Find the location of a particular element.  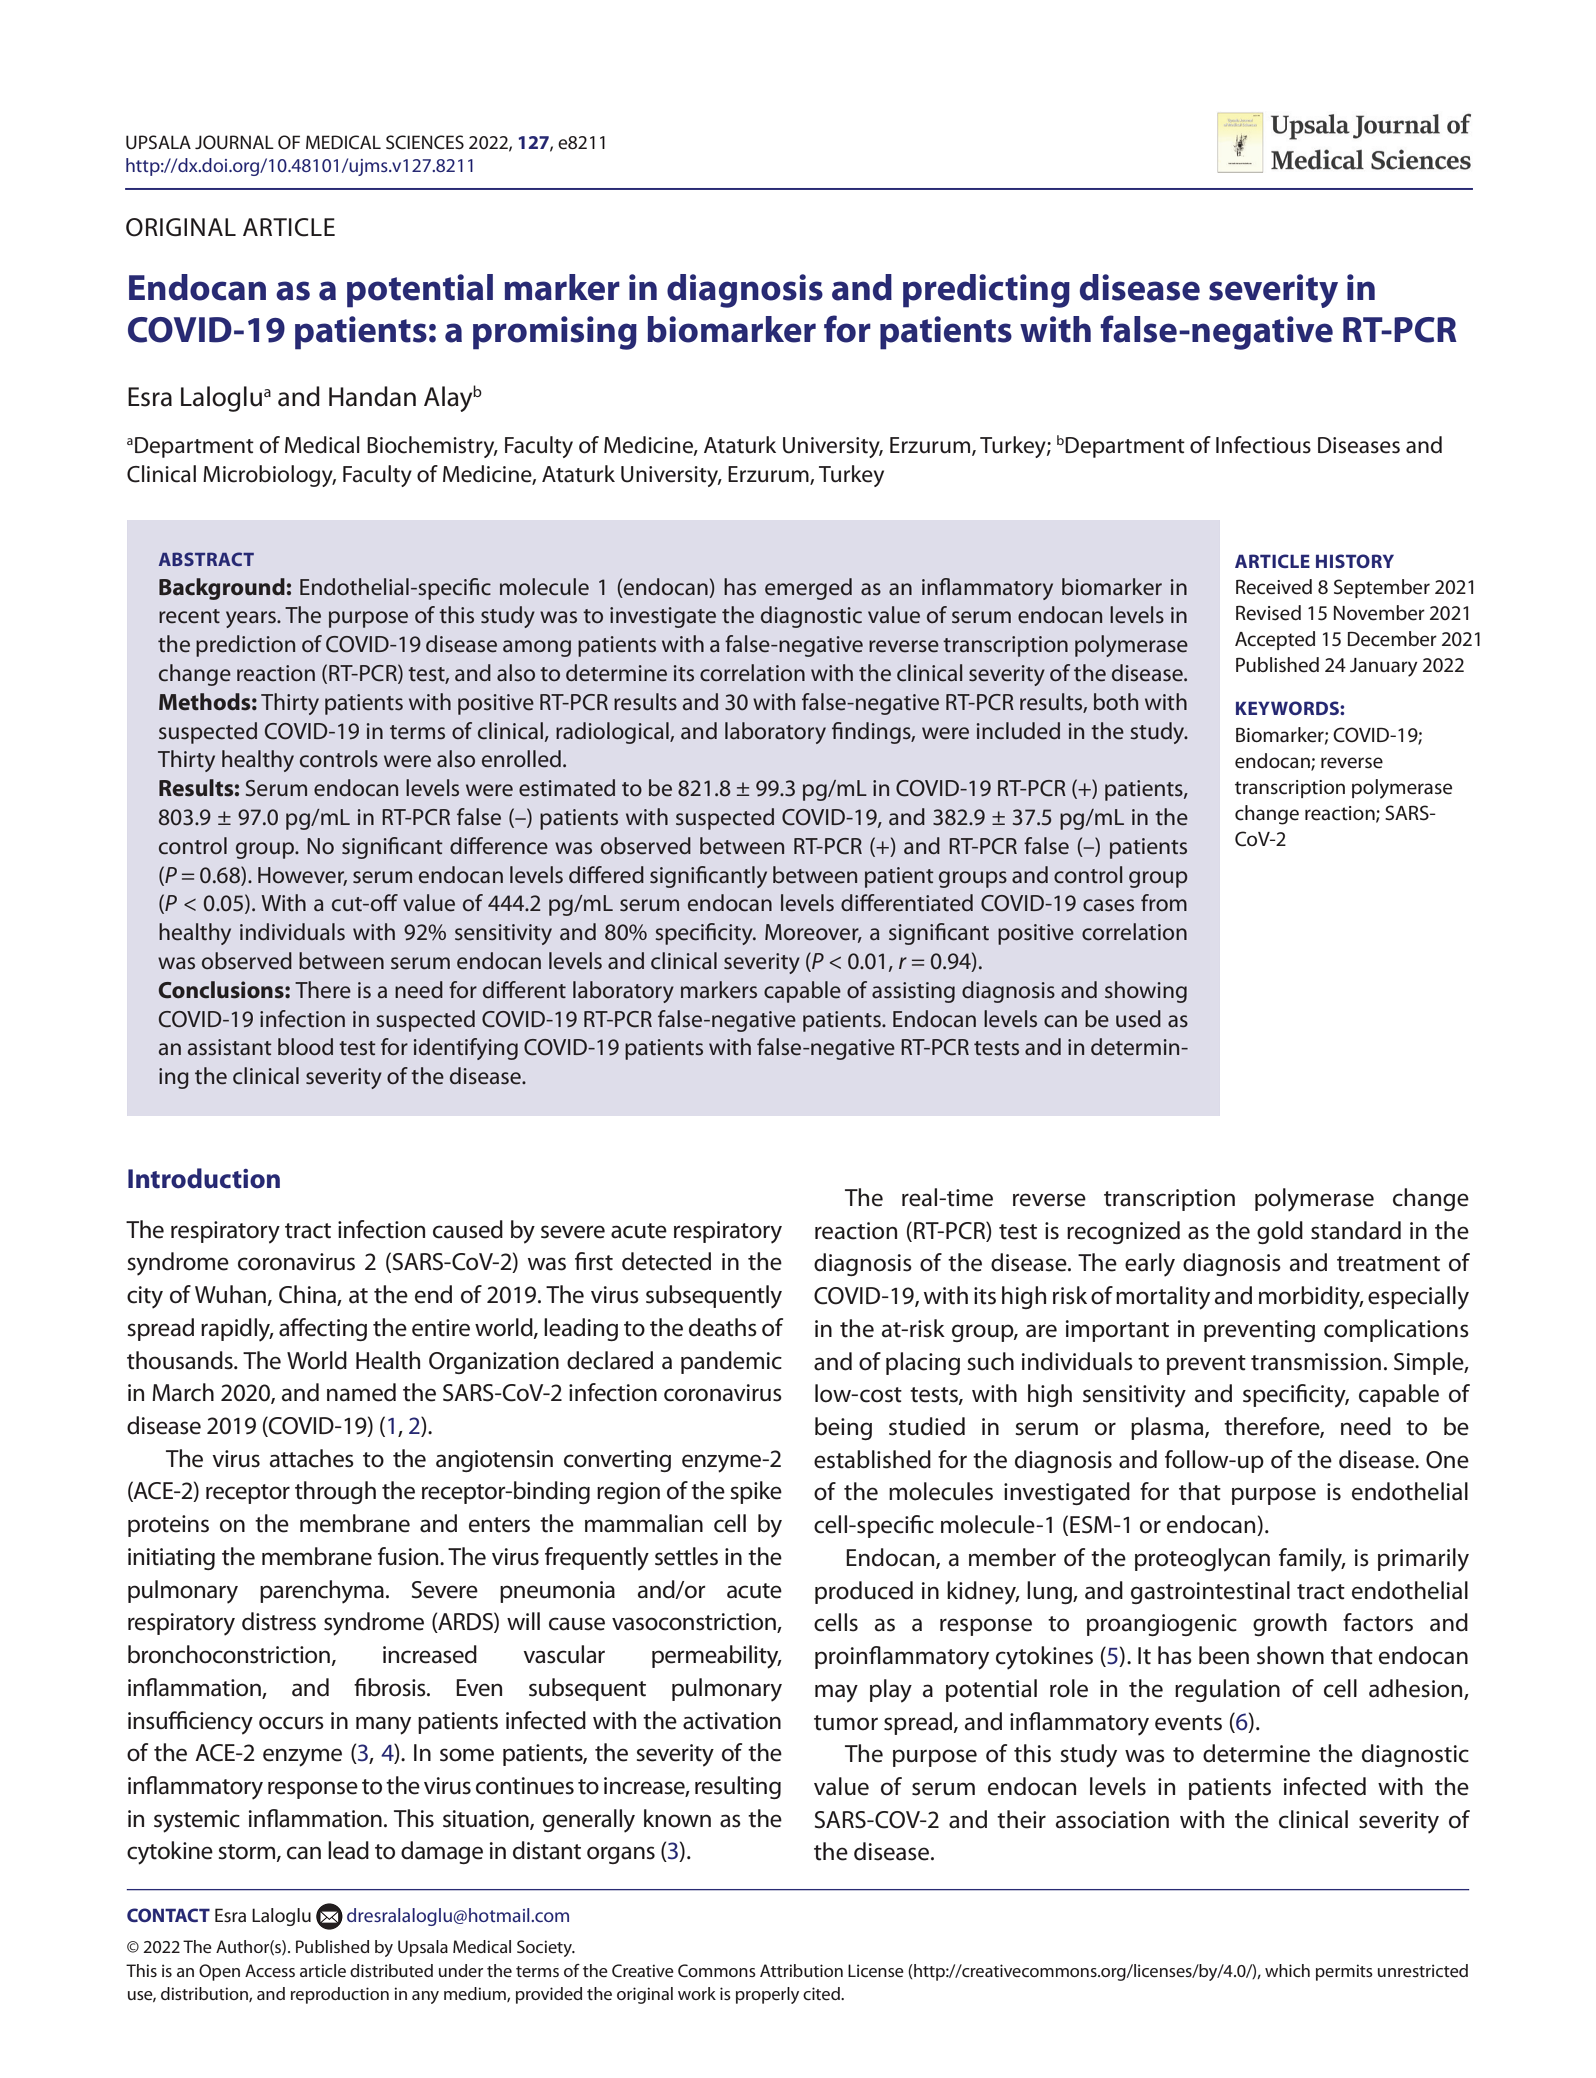

Access is located at coordinates (270, 1970).
